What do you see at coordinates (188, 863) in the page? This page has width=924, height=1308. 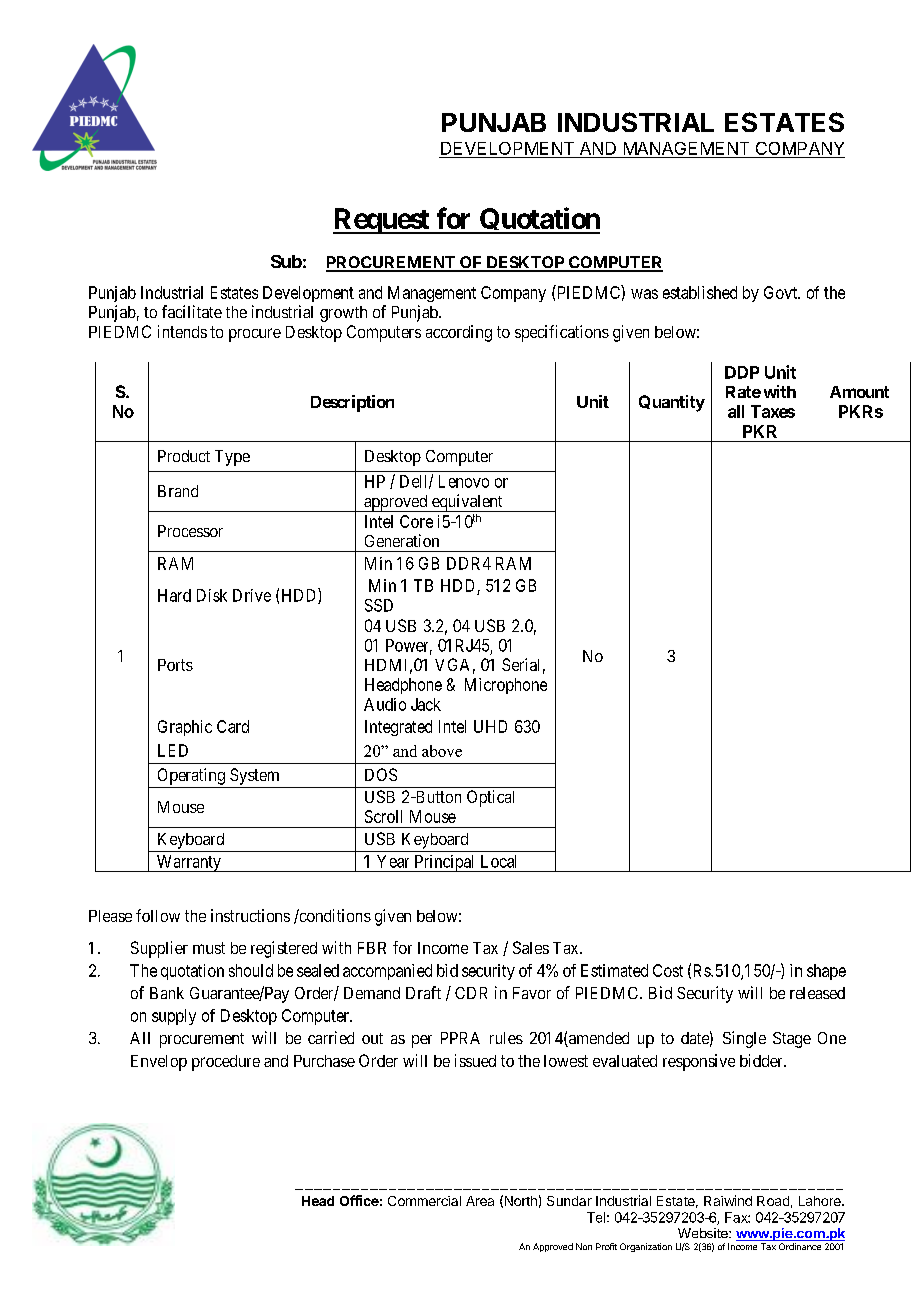 I see `Warranty` at bounding box center [188, 863].
